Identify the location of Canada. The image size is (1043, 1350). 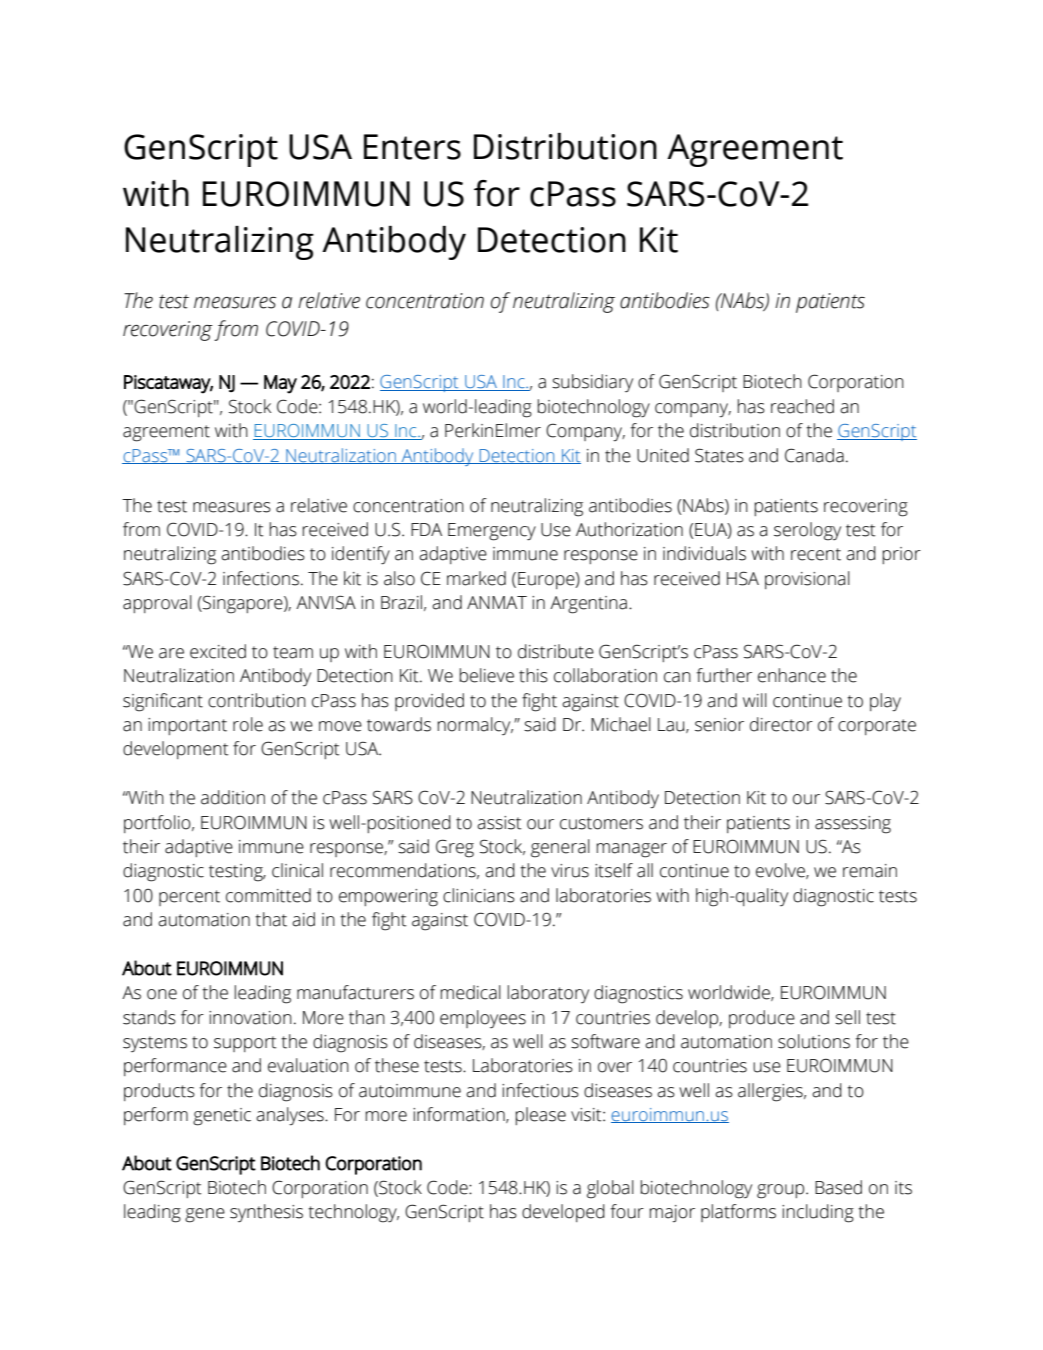
(814, 455).
